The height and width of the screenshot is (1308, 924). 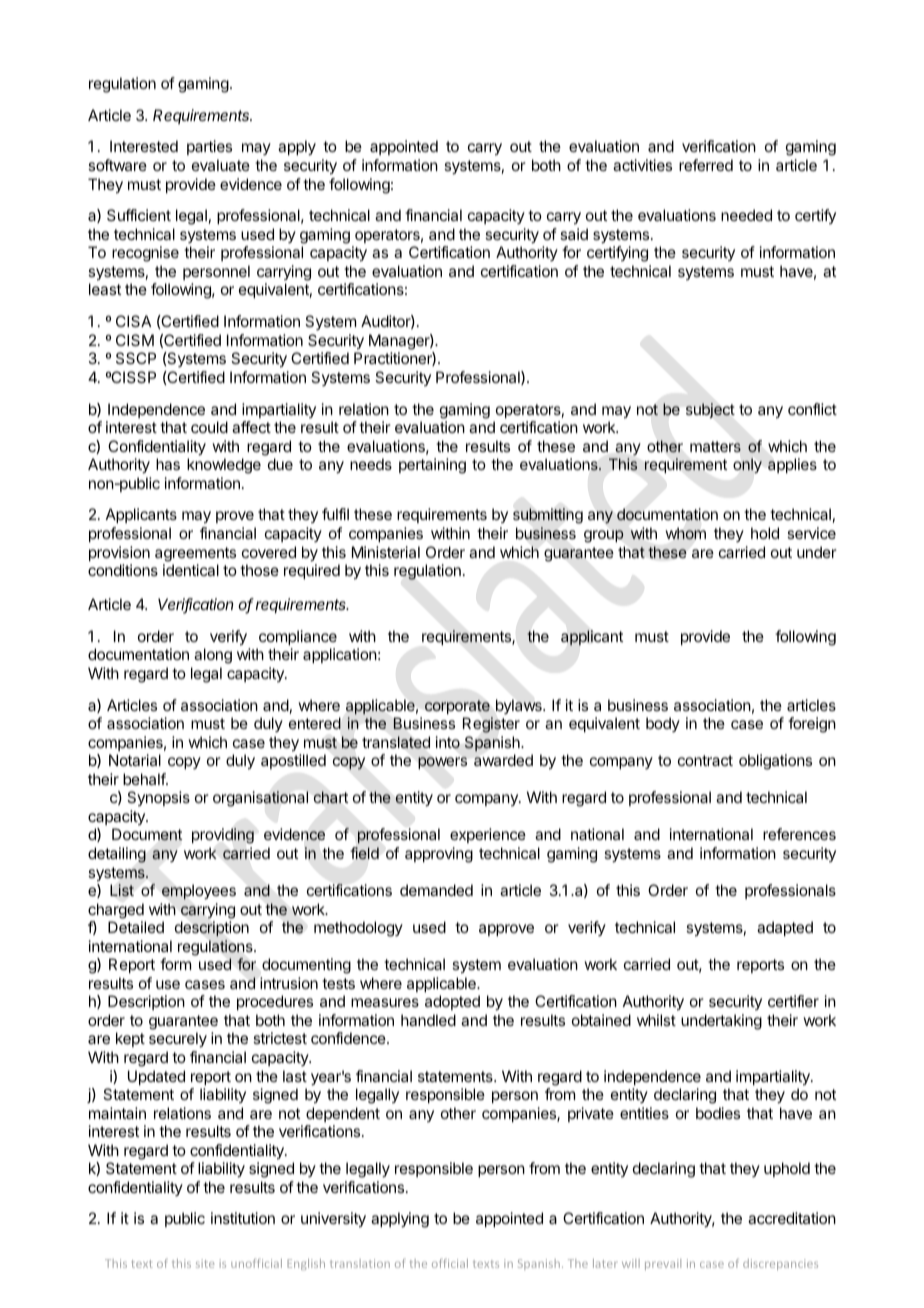 I want to click on said, so click(x=574, y=234).
